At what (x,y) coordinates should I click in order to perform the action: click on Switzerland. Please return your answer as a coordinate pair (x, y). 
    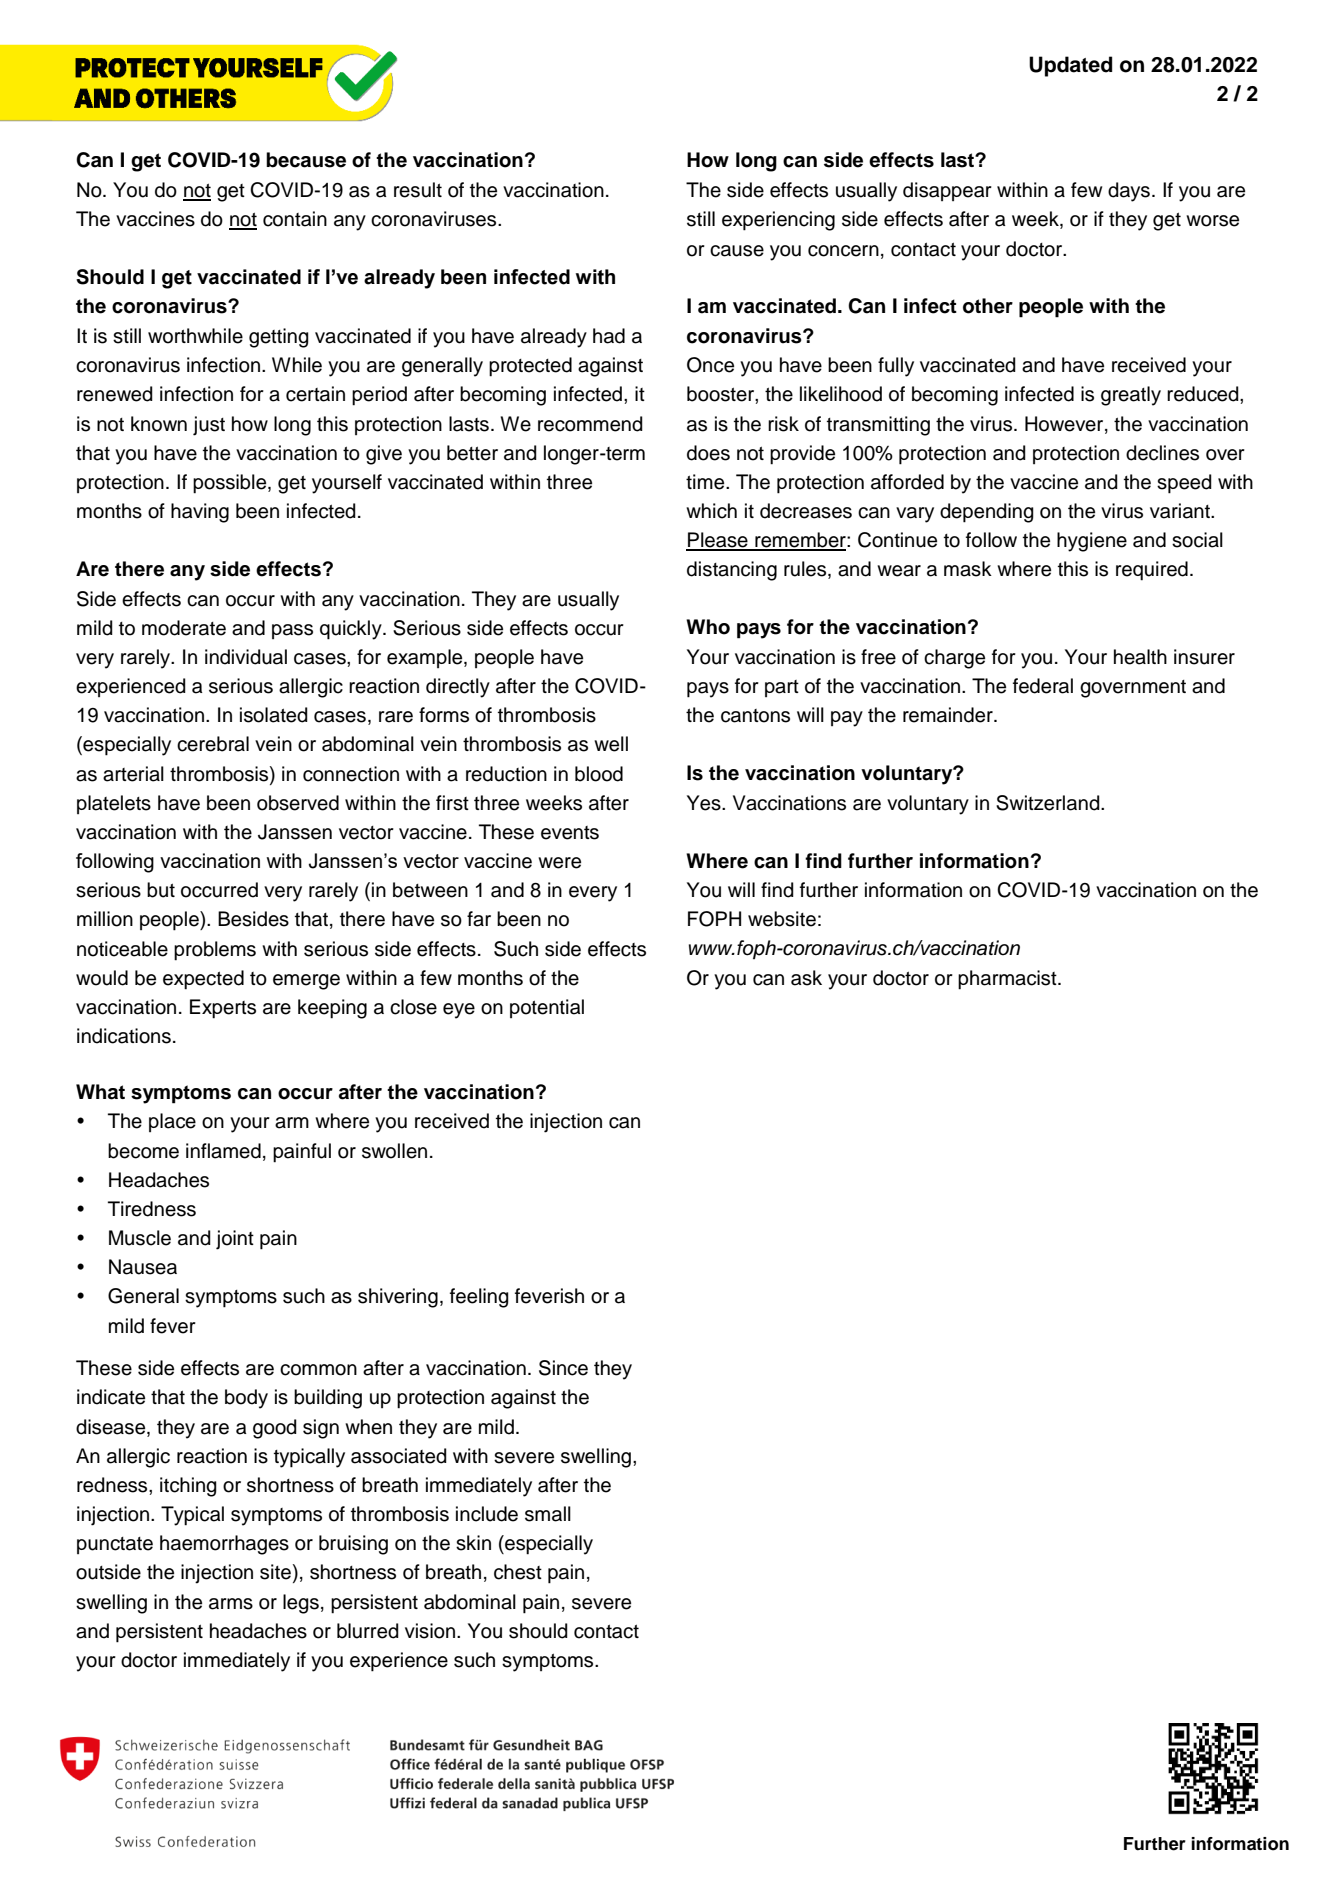
    Looking at the image, I should click on (1049, 803).
